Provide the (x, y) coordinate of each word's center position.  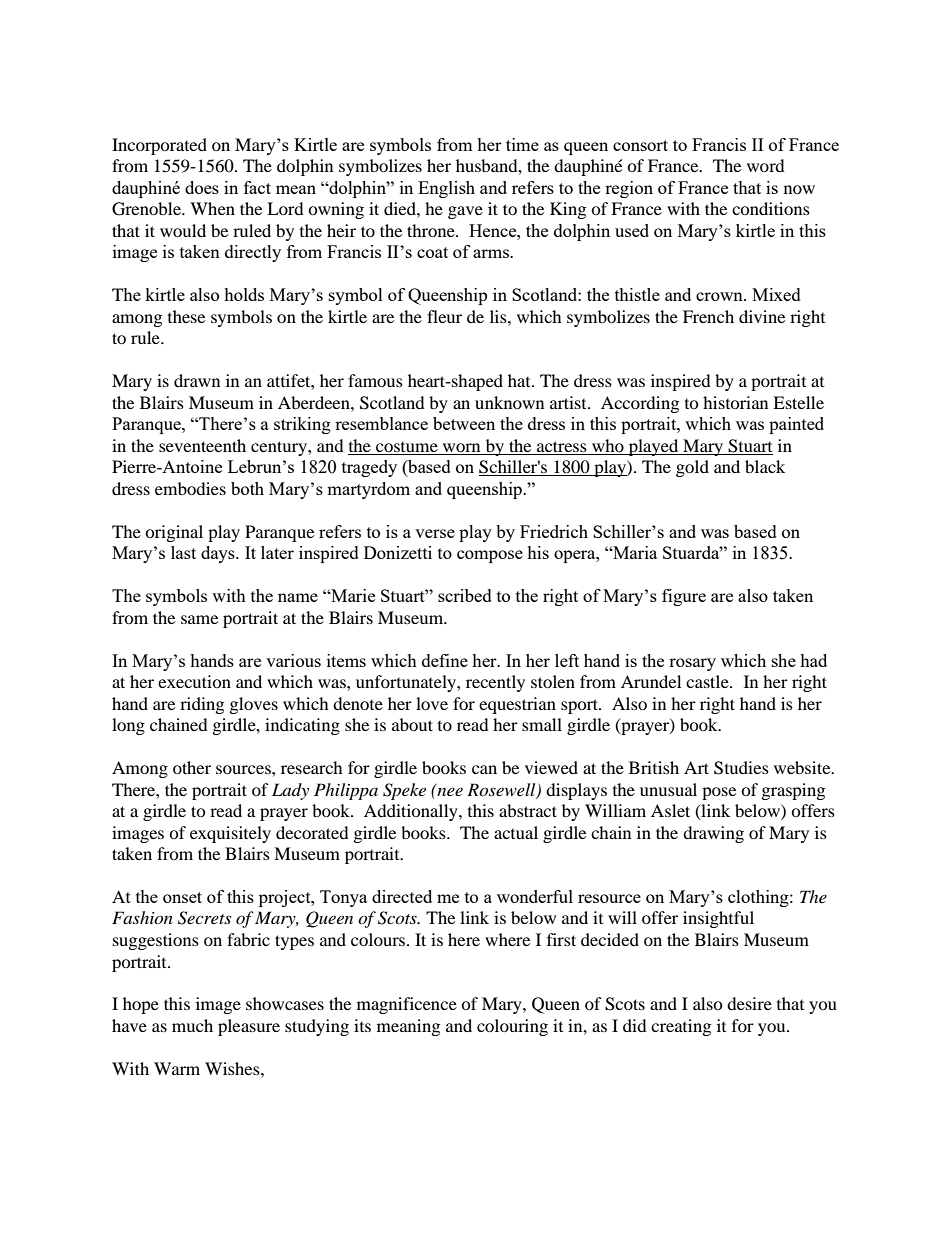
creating (681, 1027)
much (192, 1025)
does (202, 187)
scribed (465, 595)
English (446, 189)
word (766, 165)
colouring (512, 1027)
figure (684, 597)
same (199, 619)
